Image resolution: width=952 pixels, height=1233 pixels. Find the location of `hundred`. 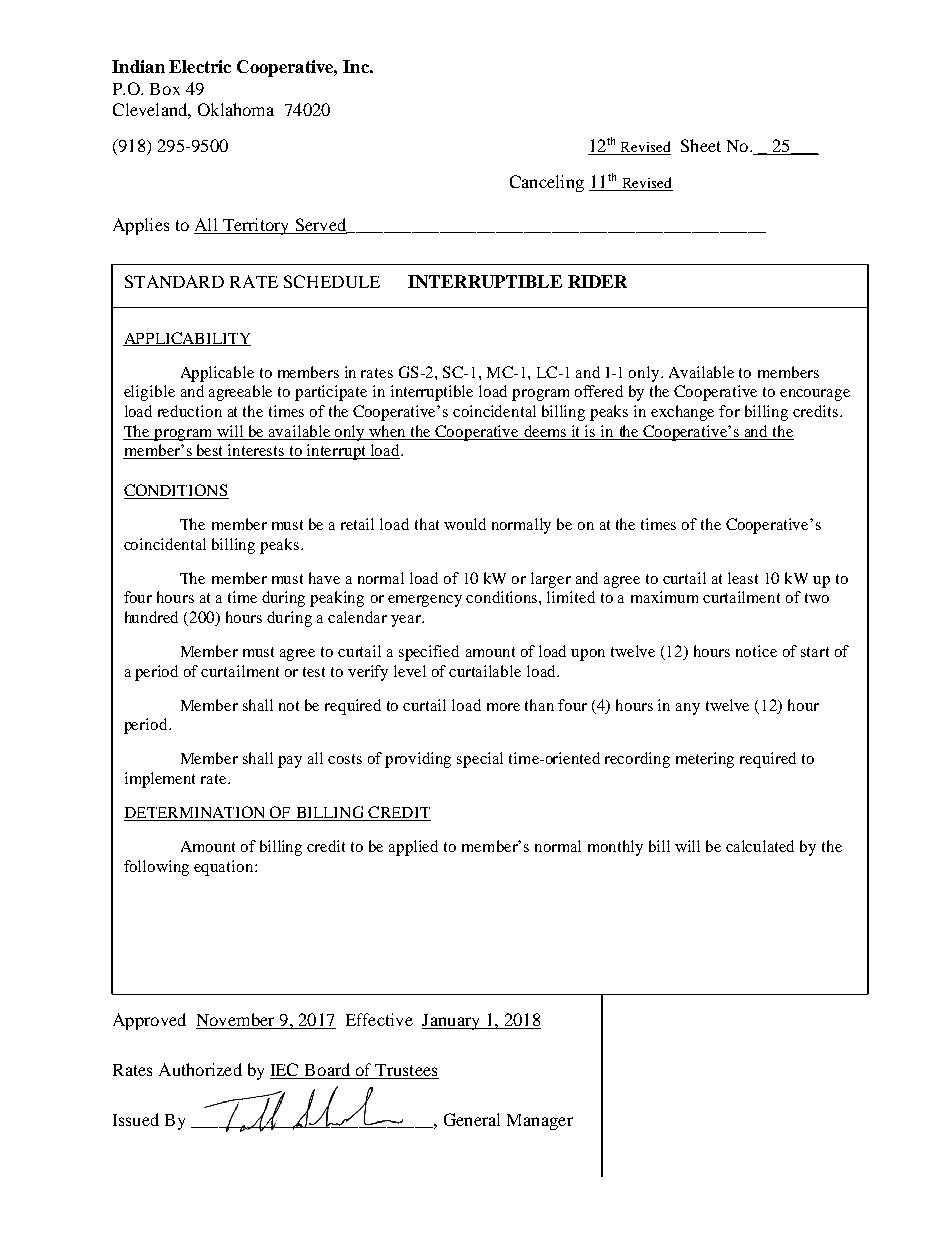

hundred is located at coordinates (151, 617).
